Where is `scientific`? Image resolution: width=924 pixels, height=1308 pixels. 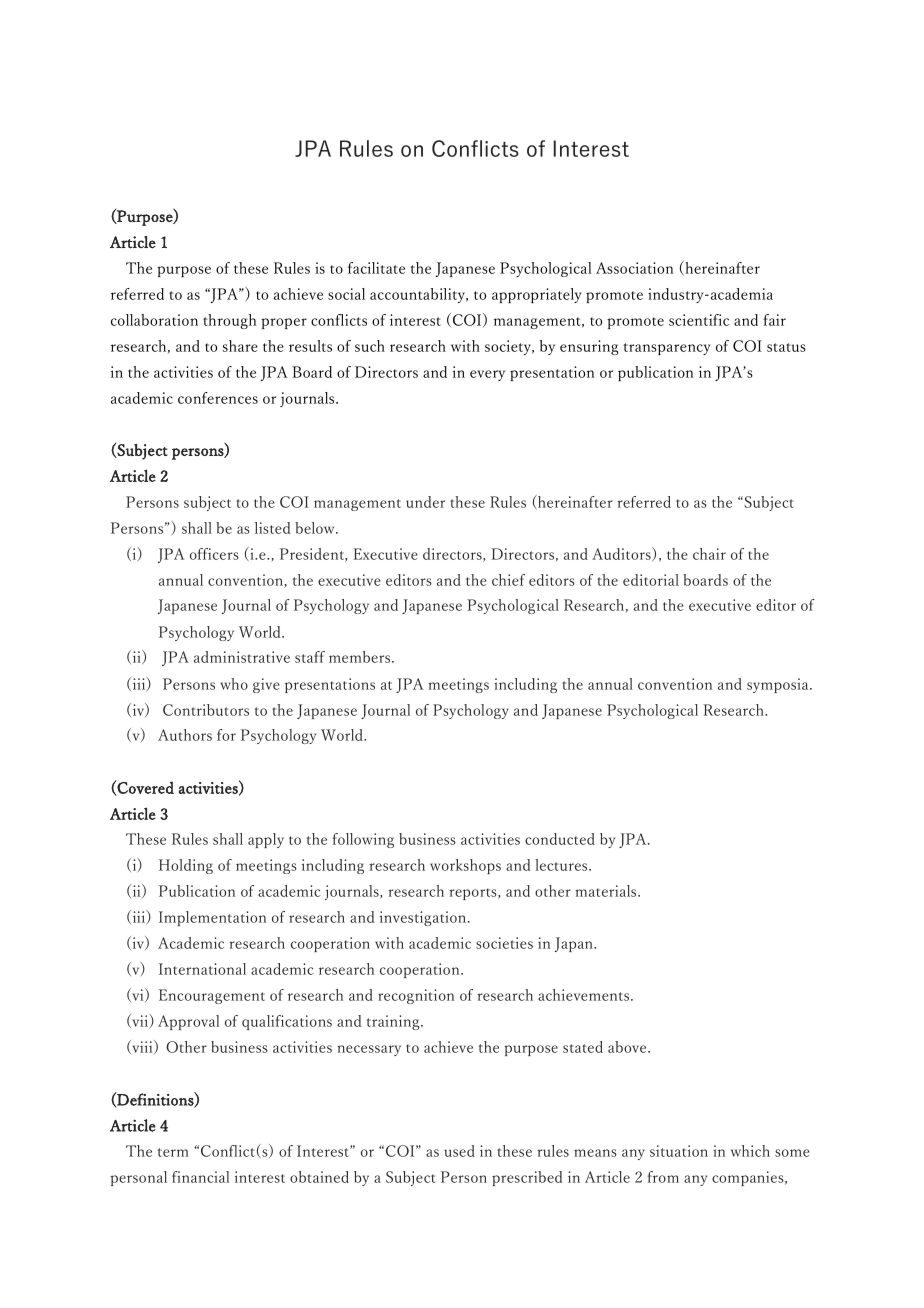 scientific is located at coordinates (699, 320).
